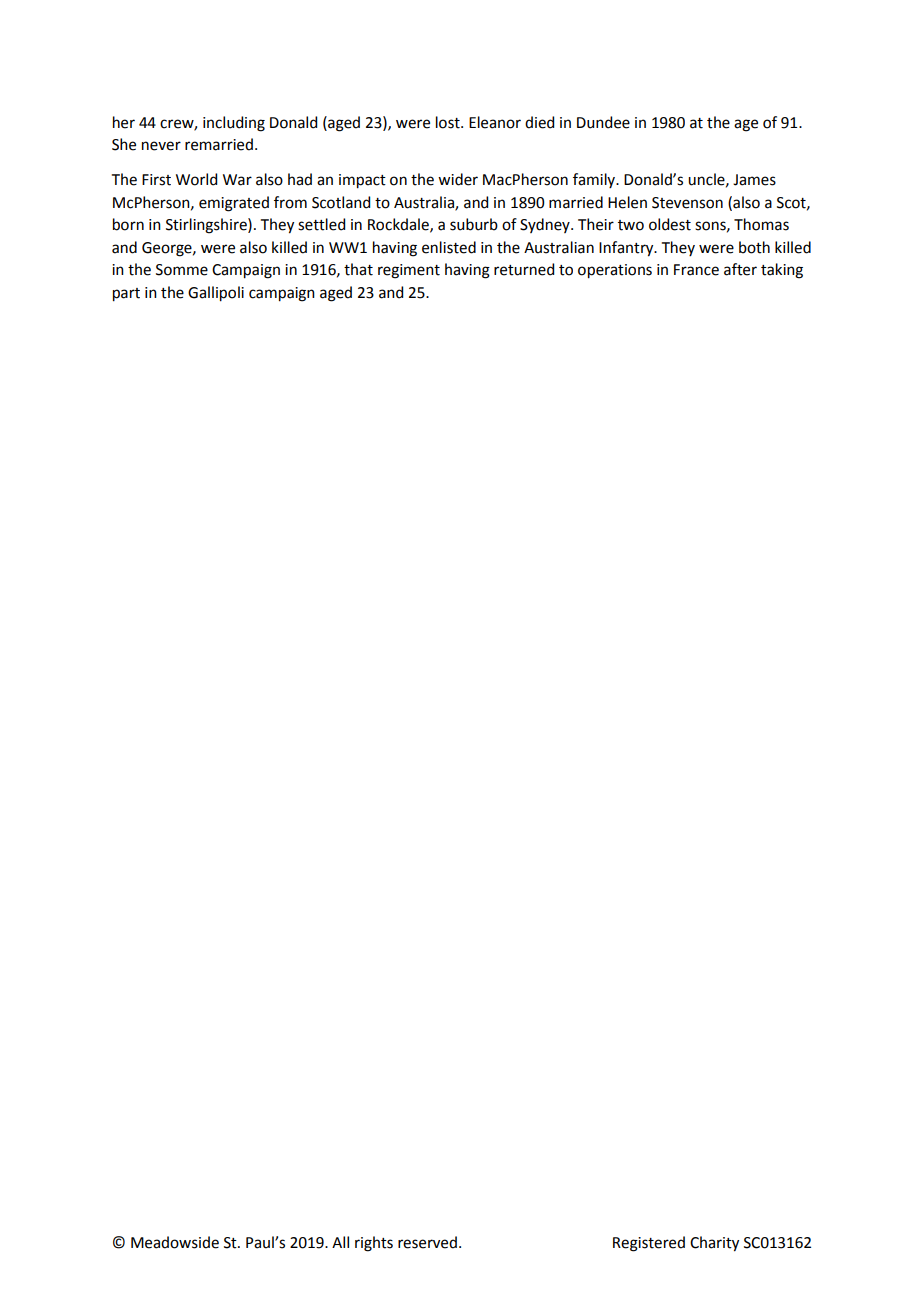 The image size is (924, 1308). What do you see at coordinates (696, 270) in the document?
I see `France` at bounding box center [696, 270].
